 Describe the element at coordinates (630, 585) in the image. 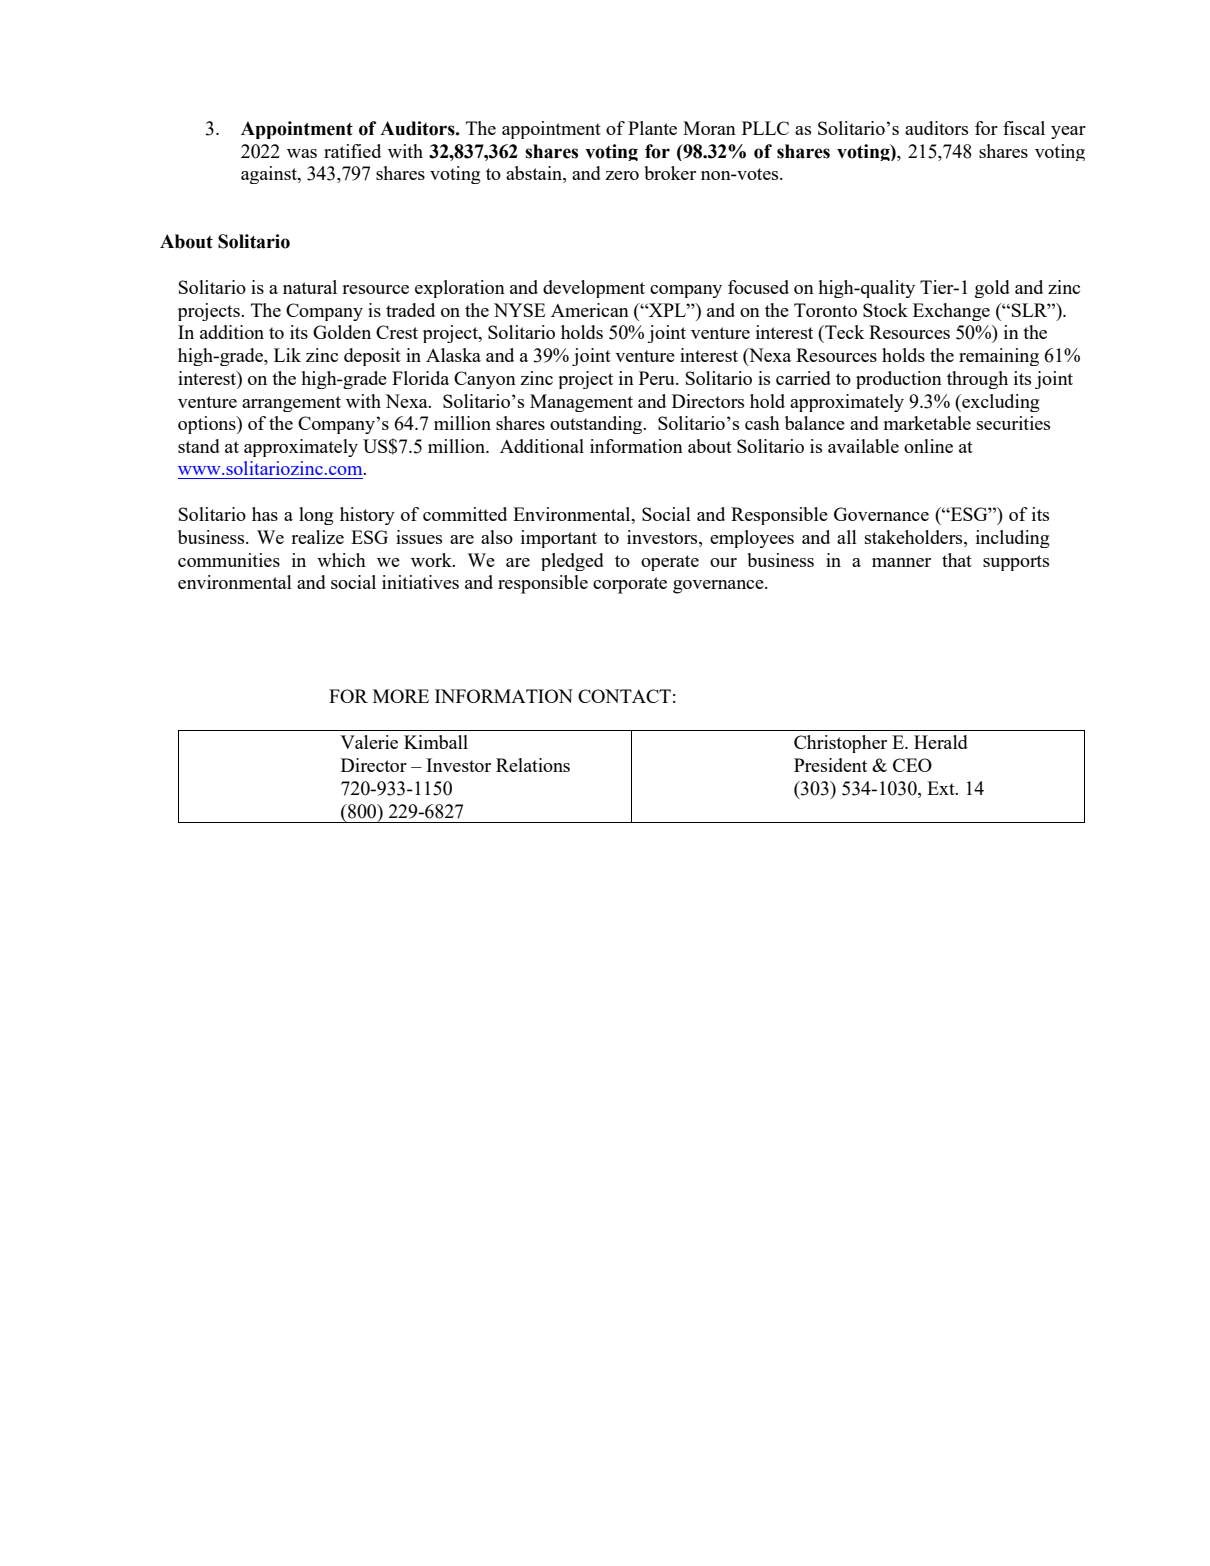

I see `corporate` at that location.
